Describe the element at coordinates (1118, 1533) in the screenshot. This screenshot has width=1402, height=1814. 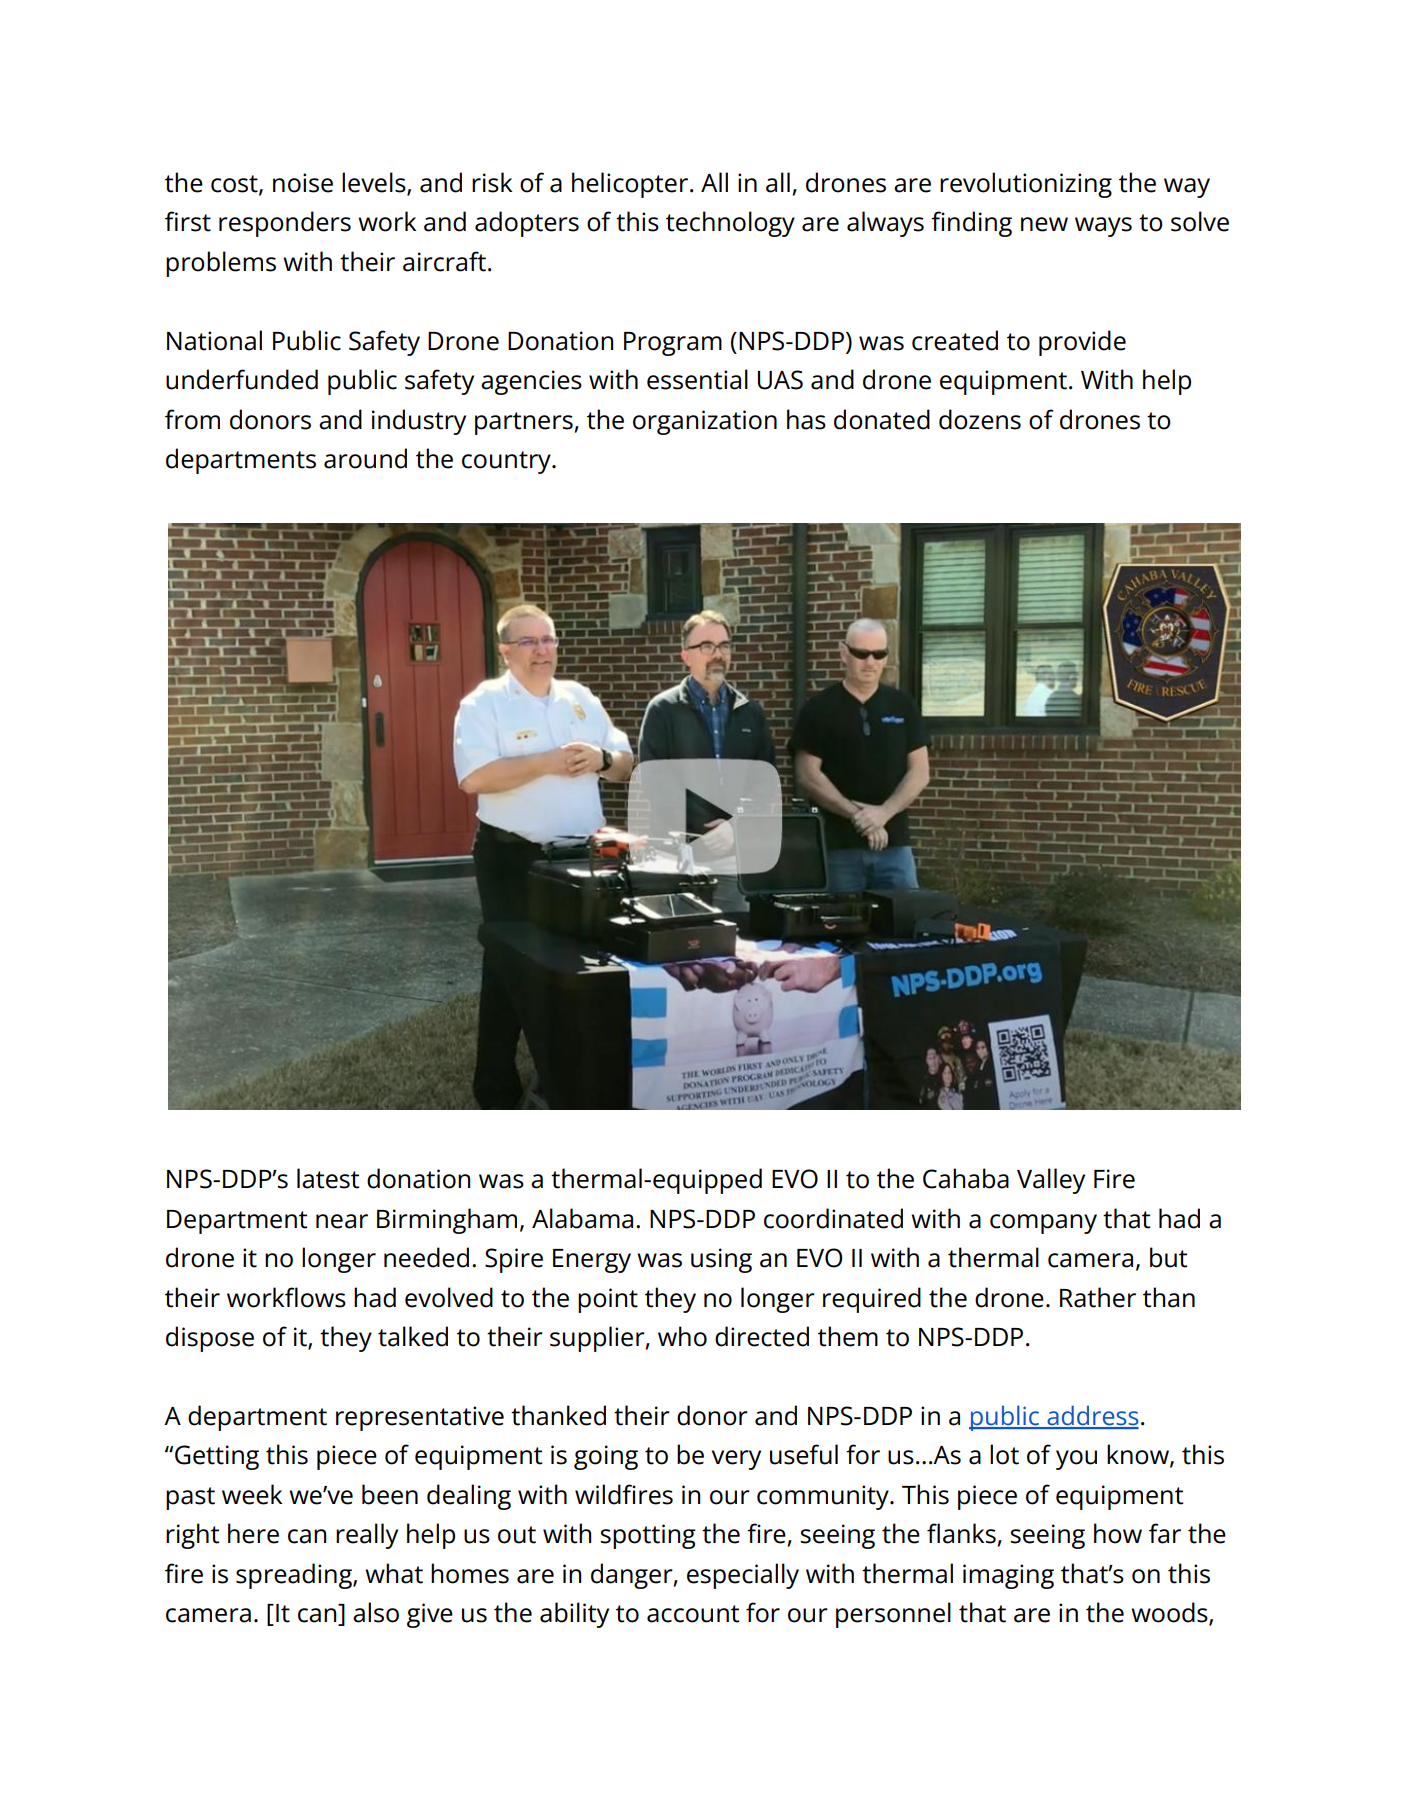
I see `how` at that location.
